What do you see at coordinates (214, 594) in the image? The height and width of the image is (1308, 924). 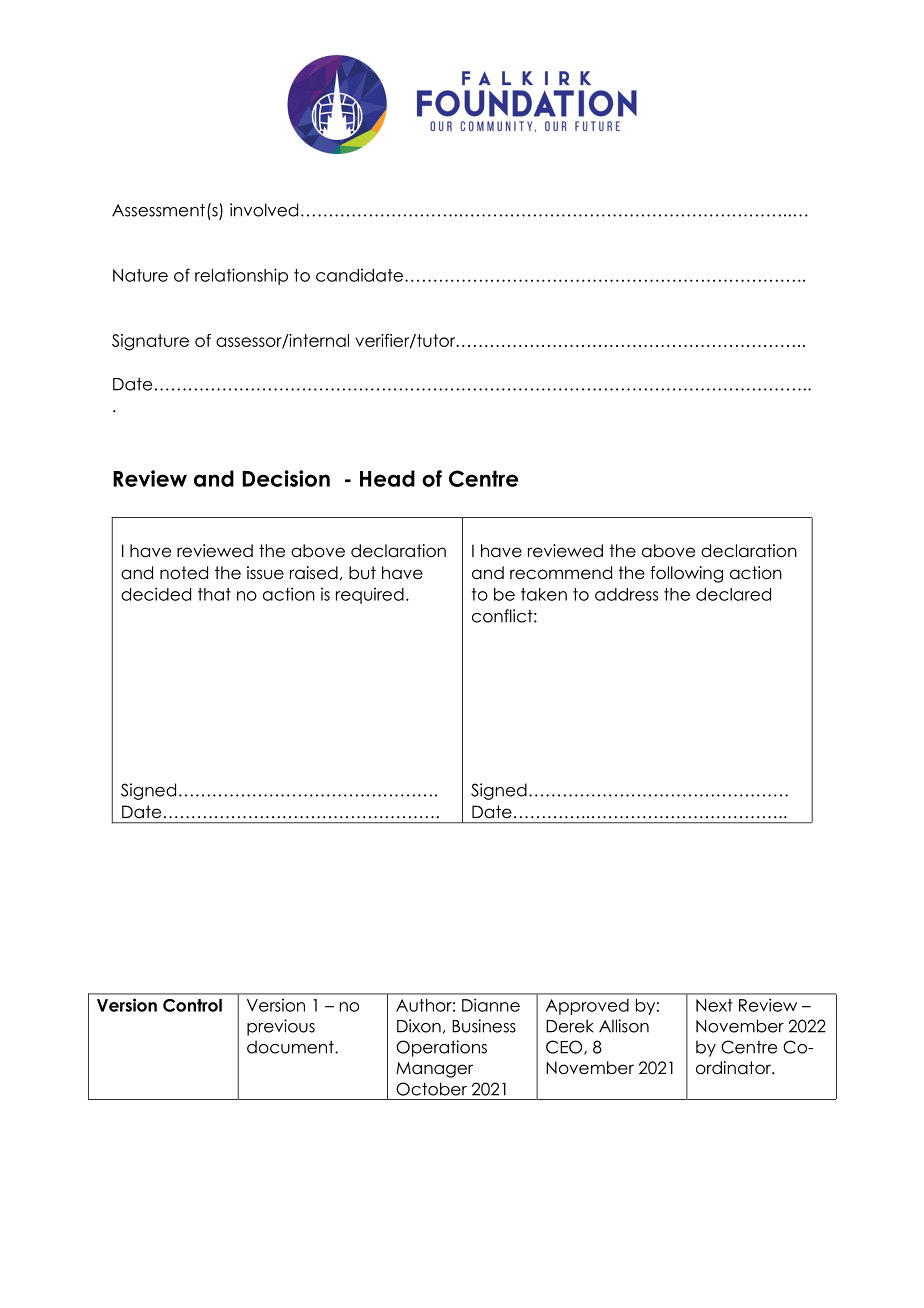 I see `that` at bounding box center [214, 594].
